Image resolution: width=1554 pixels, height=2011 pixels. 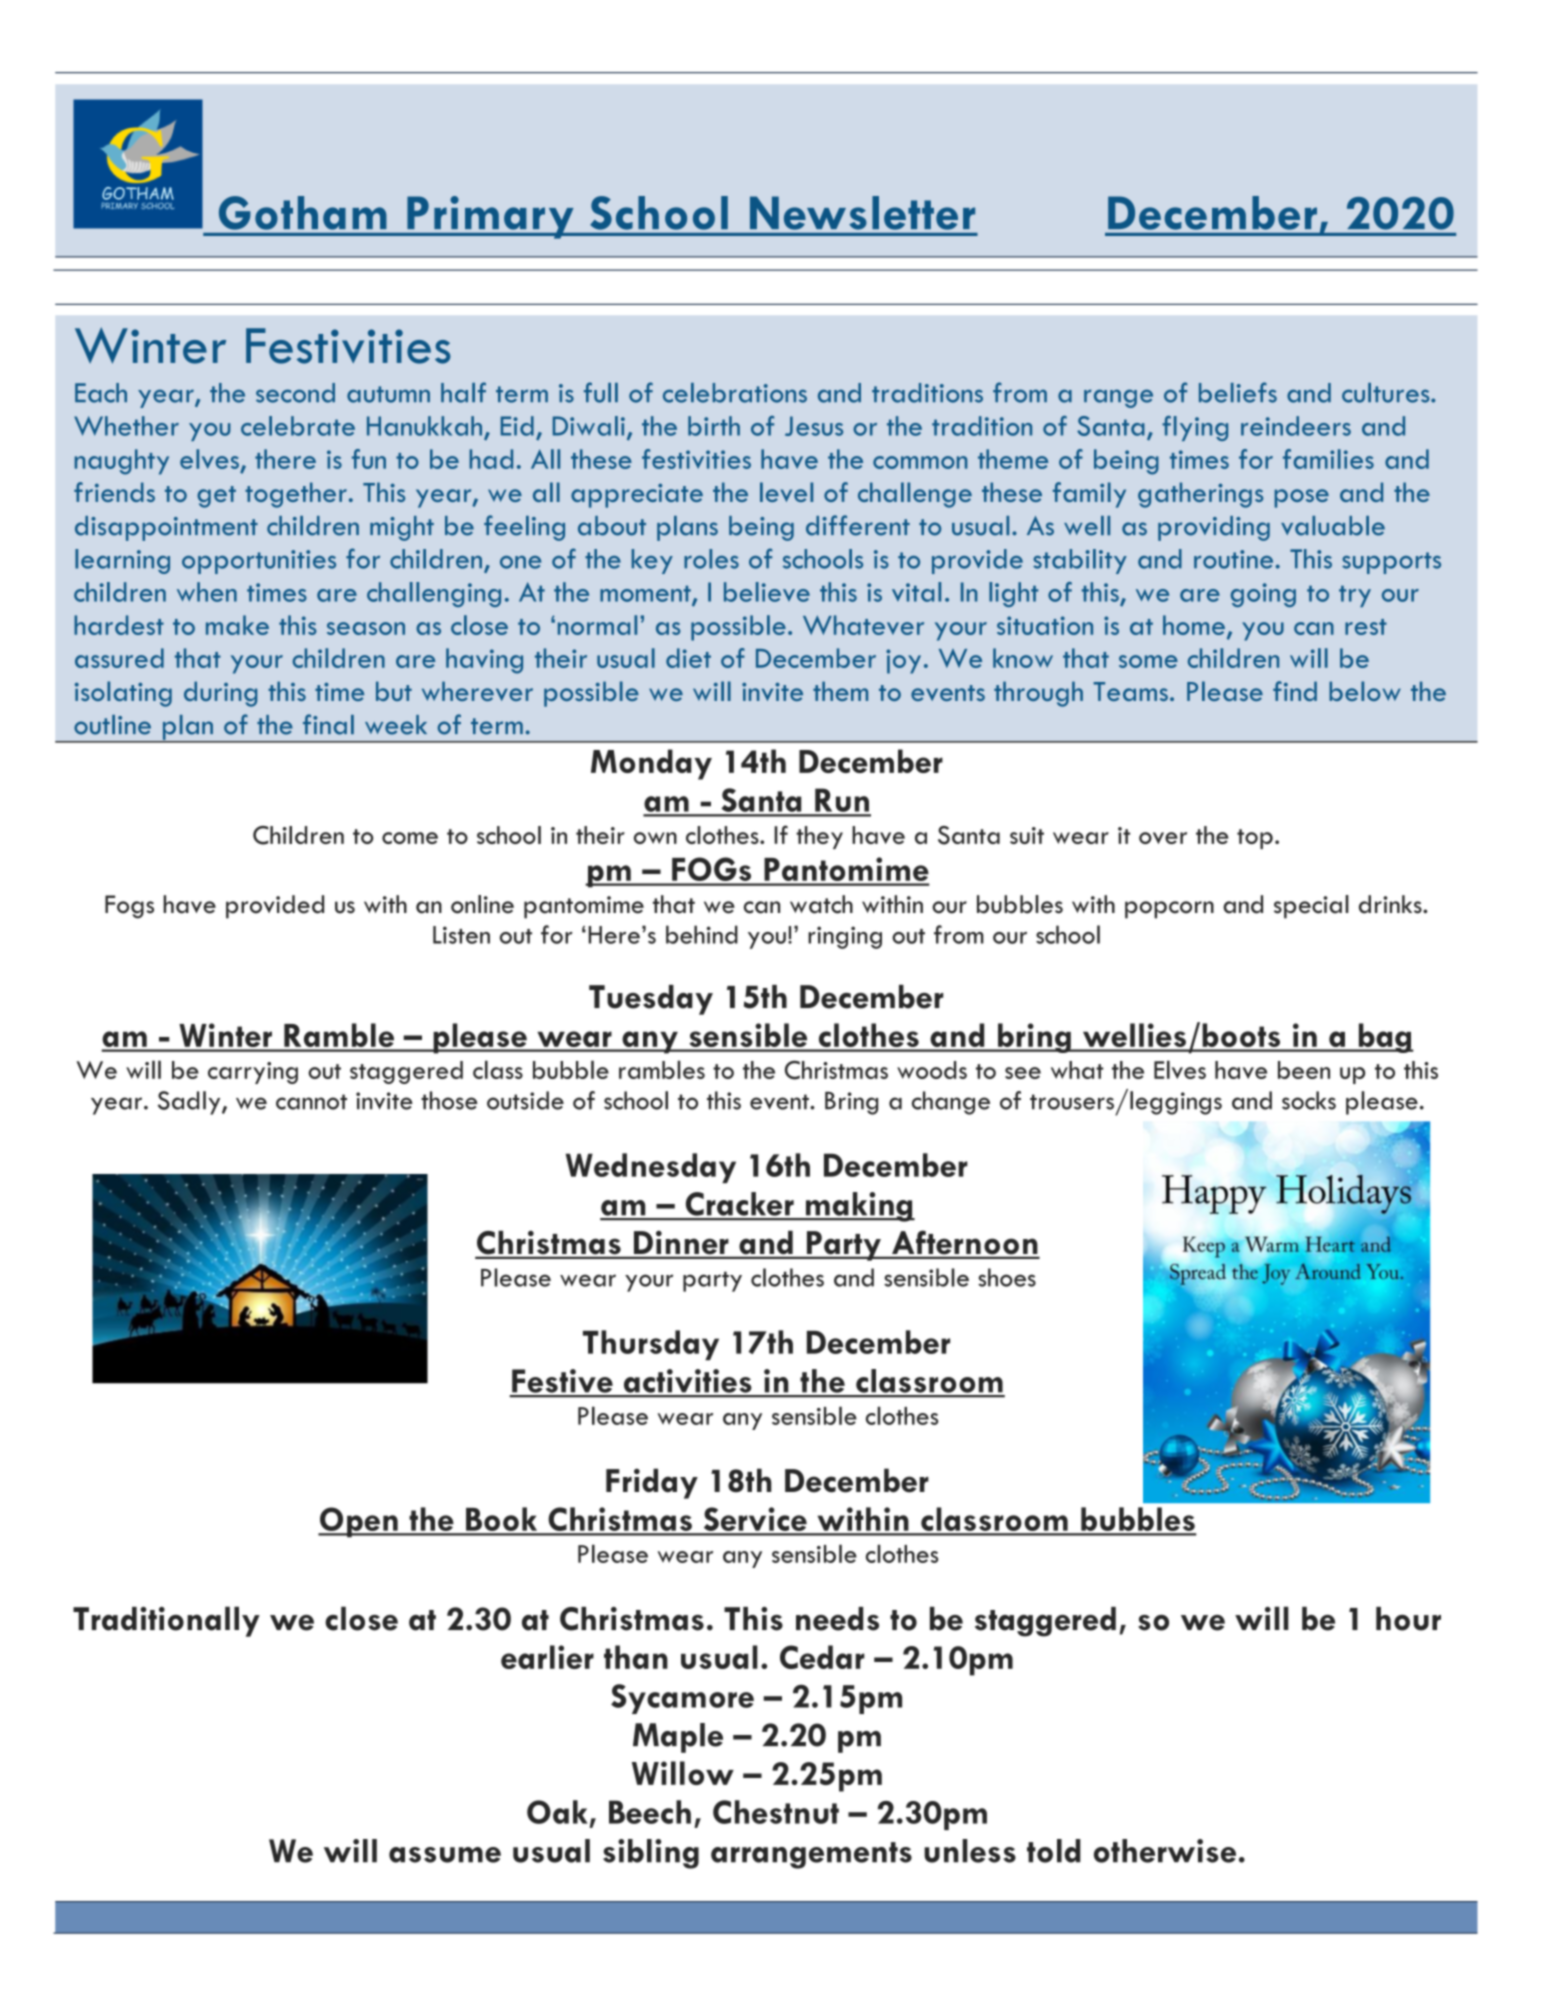 What do you see at coordinates (1238, 392) in the screenshot?
I see `beliefs` at bounding box center [1238, 392].
